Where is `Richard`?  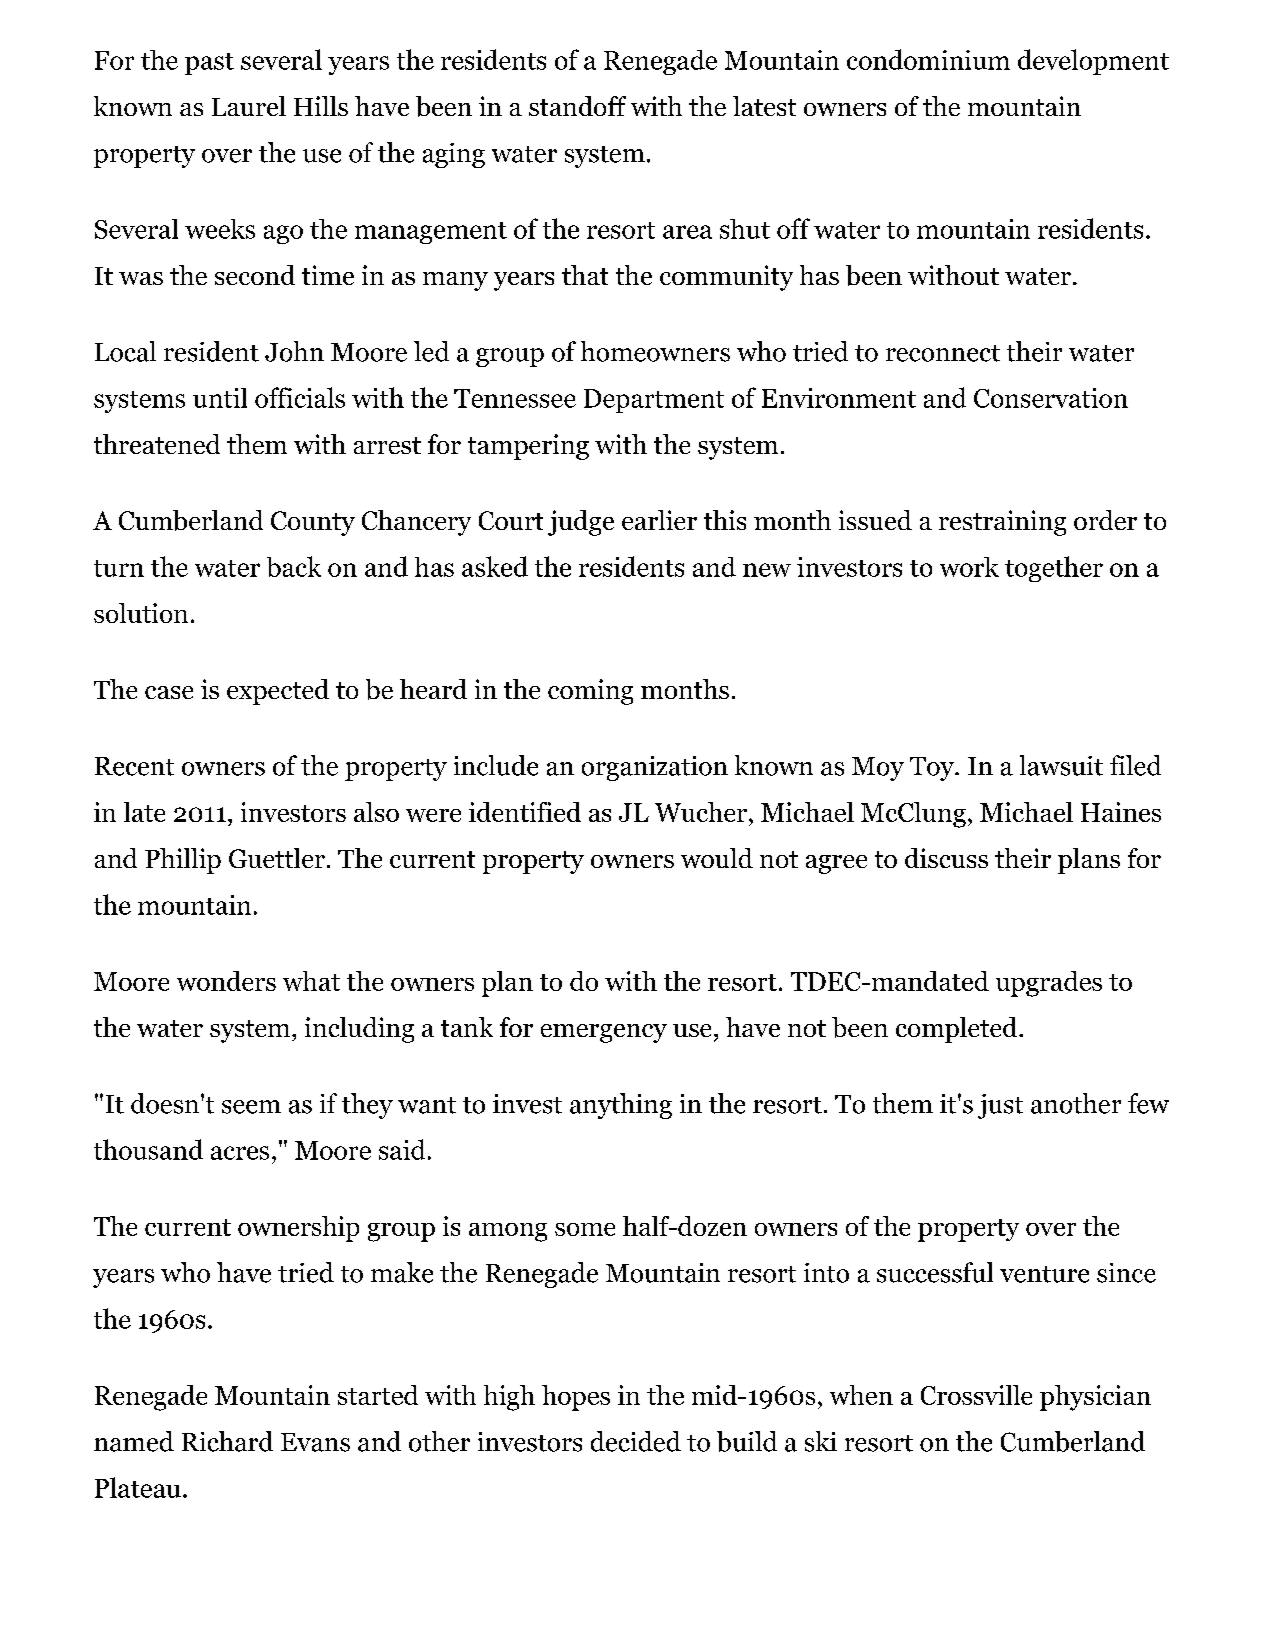 Richard is located at coordinates (227, 1441).
